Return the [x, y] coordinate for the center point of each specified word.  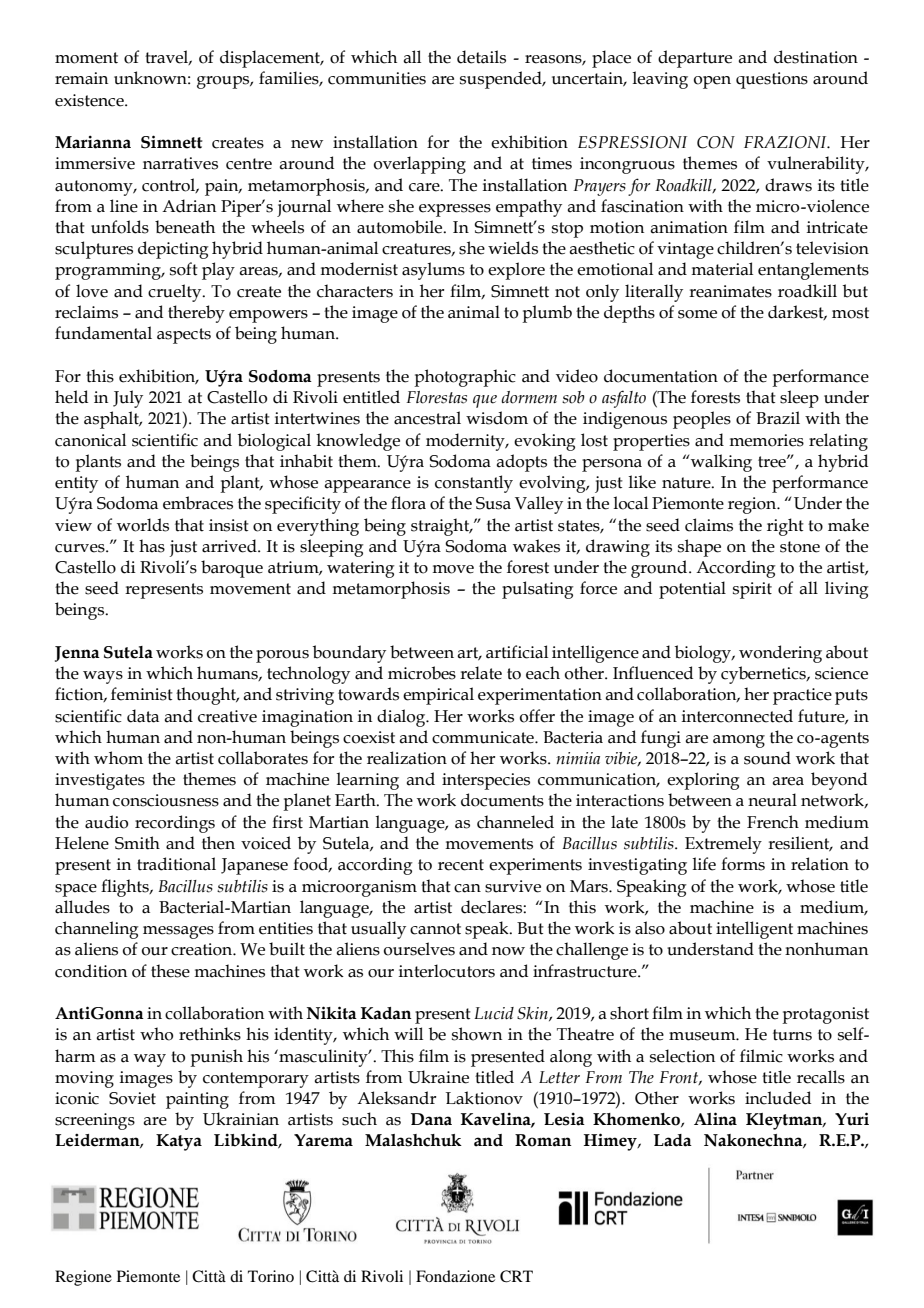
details [481, 57]
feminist [142, 694]
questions [772, 80]
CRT [516, 1276]
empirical [438, 696]
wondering [780, 654]
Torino [271, 1276]
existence [90, 100]
